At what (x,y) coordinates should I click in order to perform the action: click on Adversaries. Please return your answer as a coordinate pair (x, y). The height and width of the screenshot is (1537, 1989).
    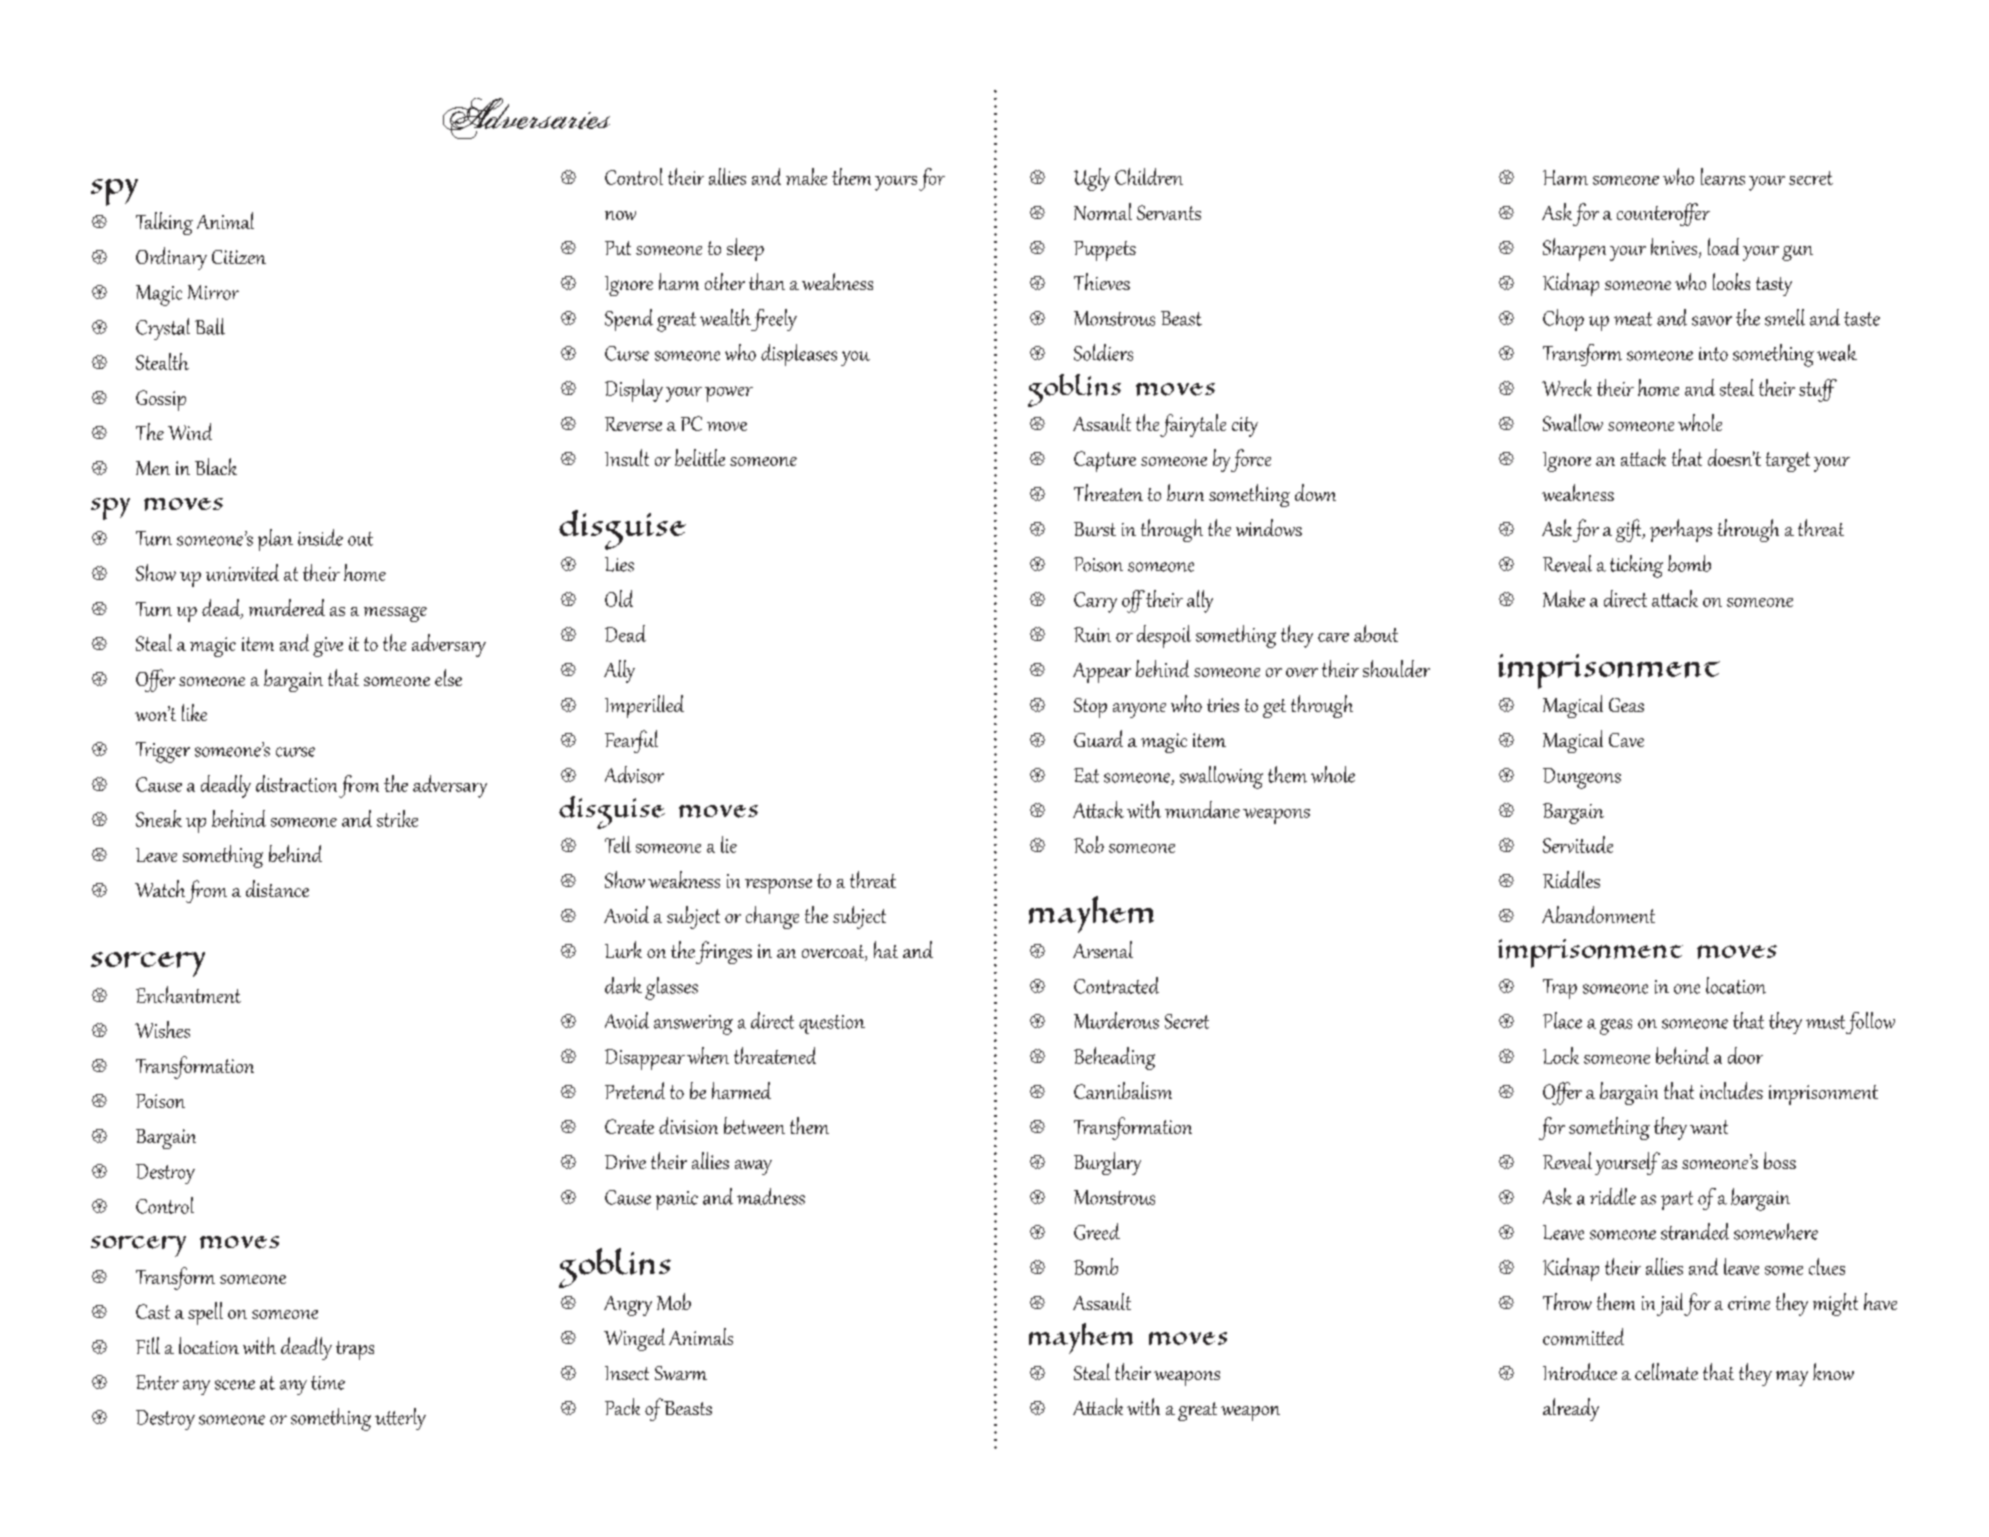
    Looking at the image, I should click on (526, 118).
